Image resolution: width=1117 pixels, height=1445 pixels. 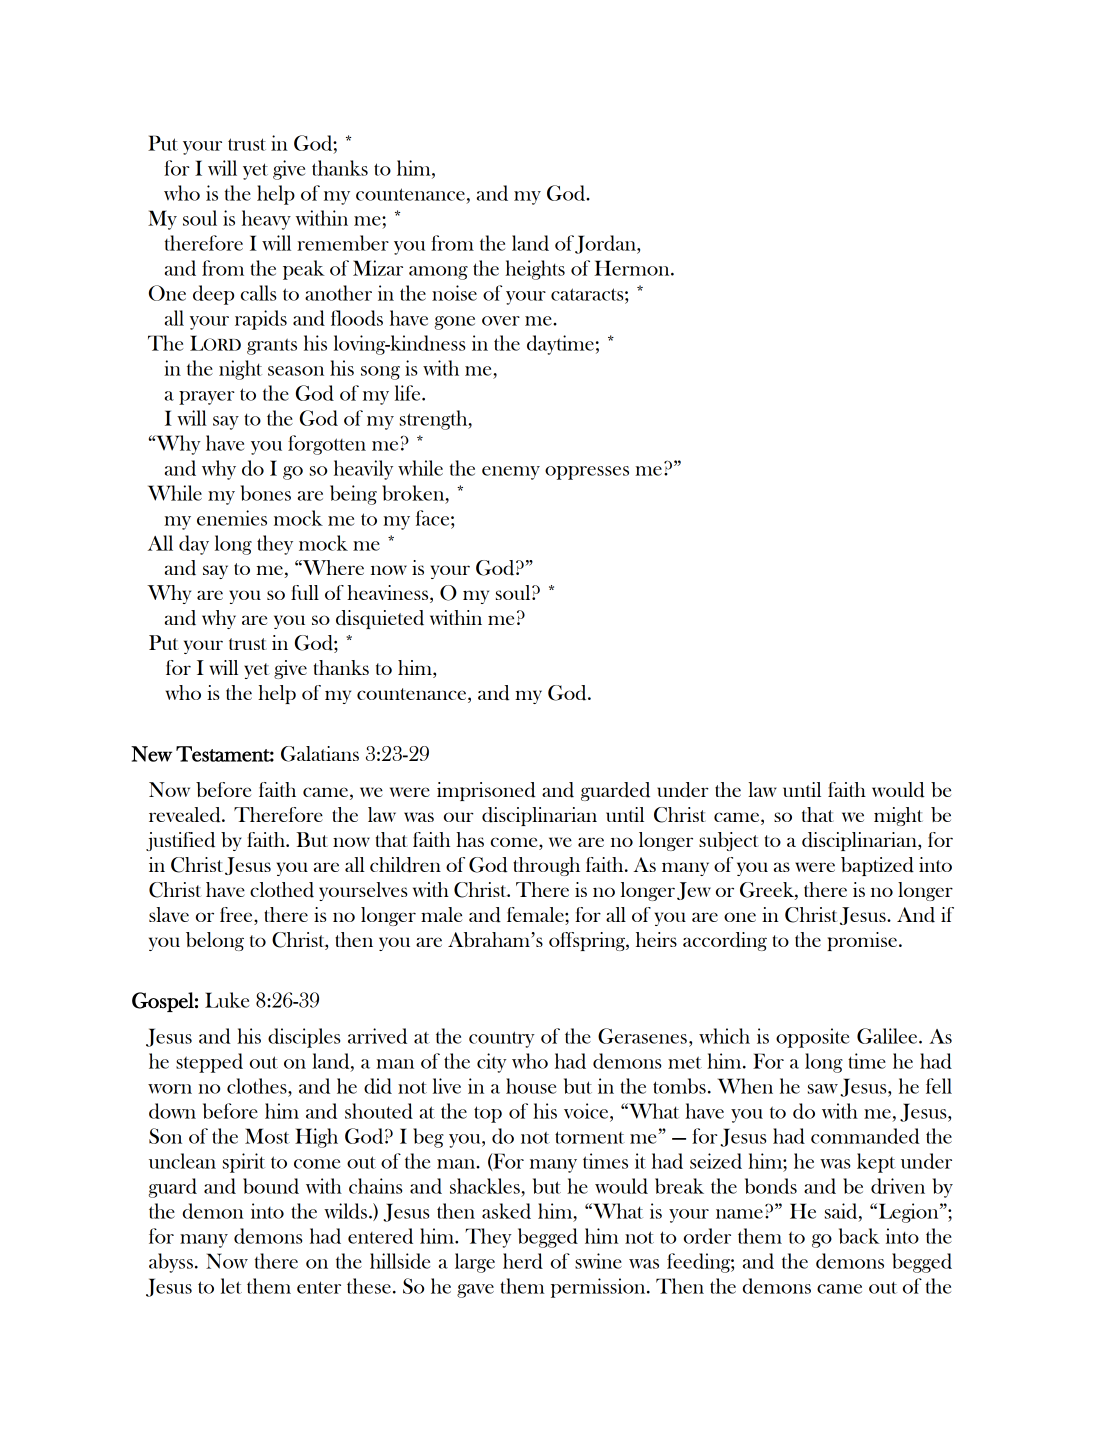 What do you see at coordinates (231, 1286) in the image?
I see `let` at bounding box center [231, 1286].
